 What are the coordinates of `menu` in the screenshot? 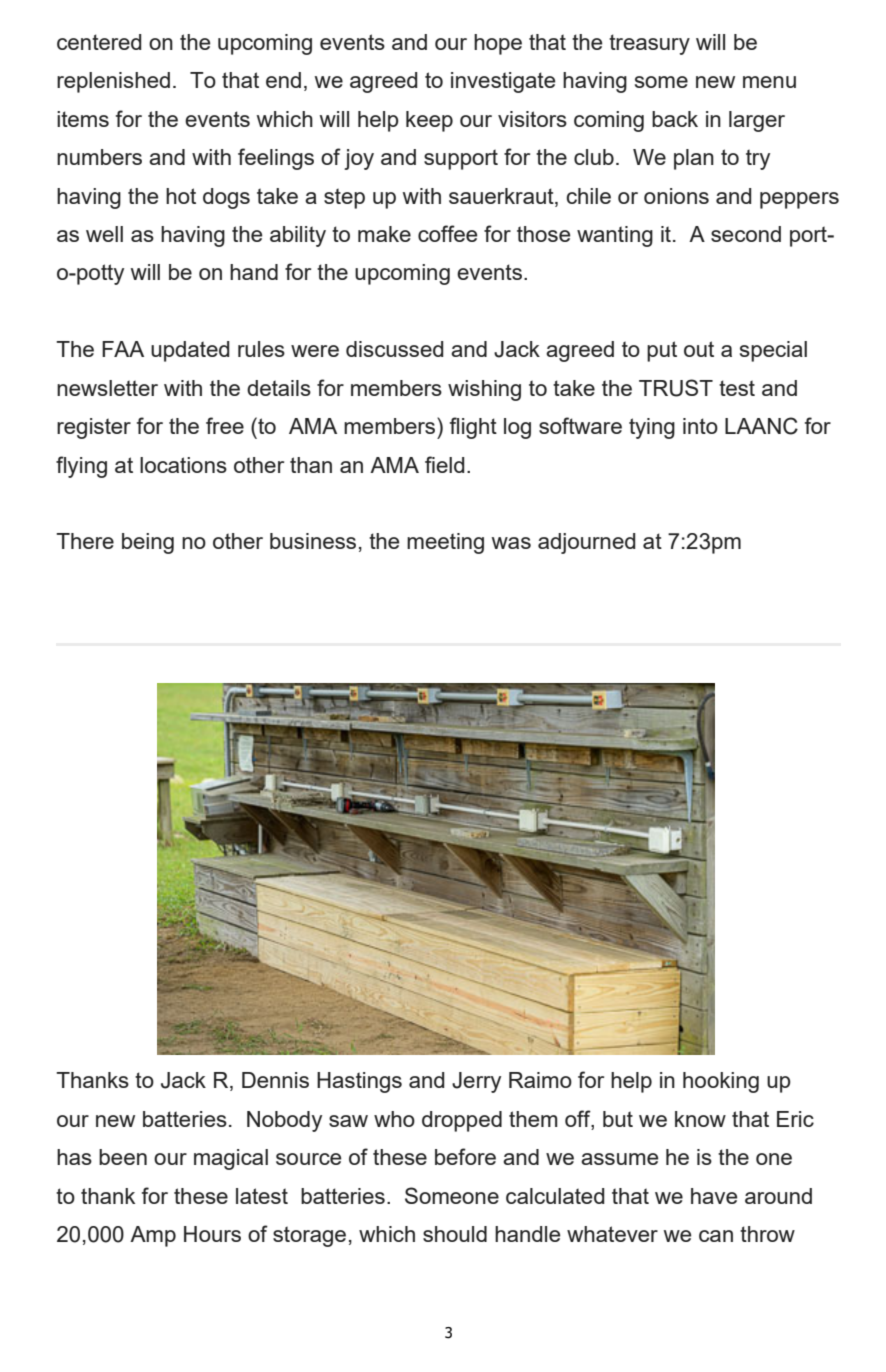 It's located at (769, 82).
